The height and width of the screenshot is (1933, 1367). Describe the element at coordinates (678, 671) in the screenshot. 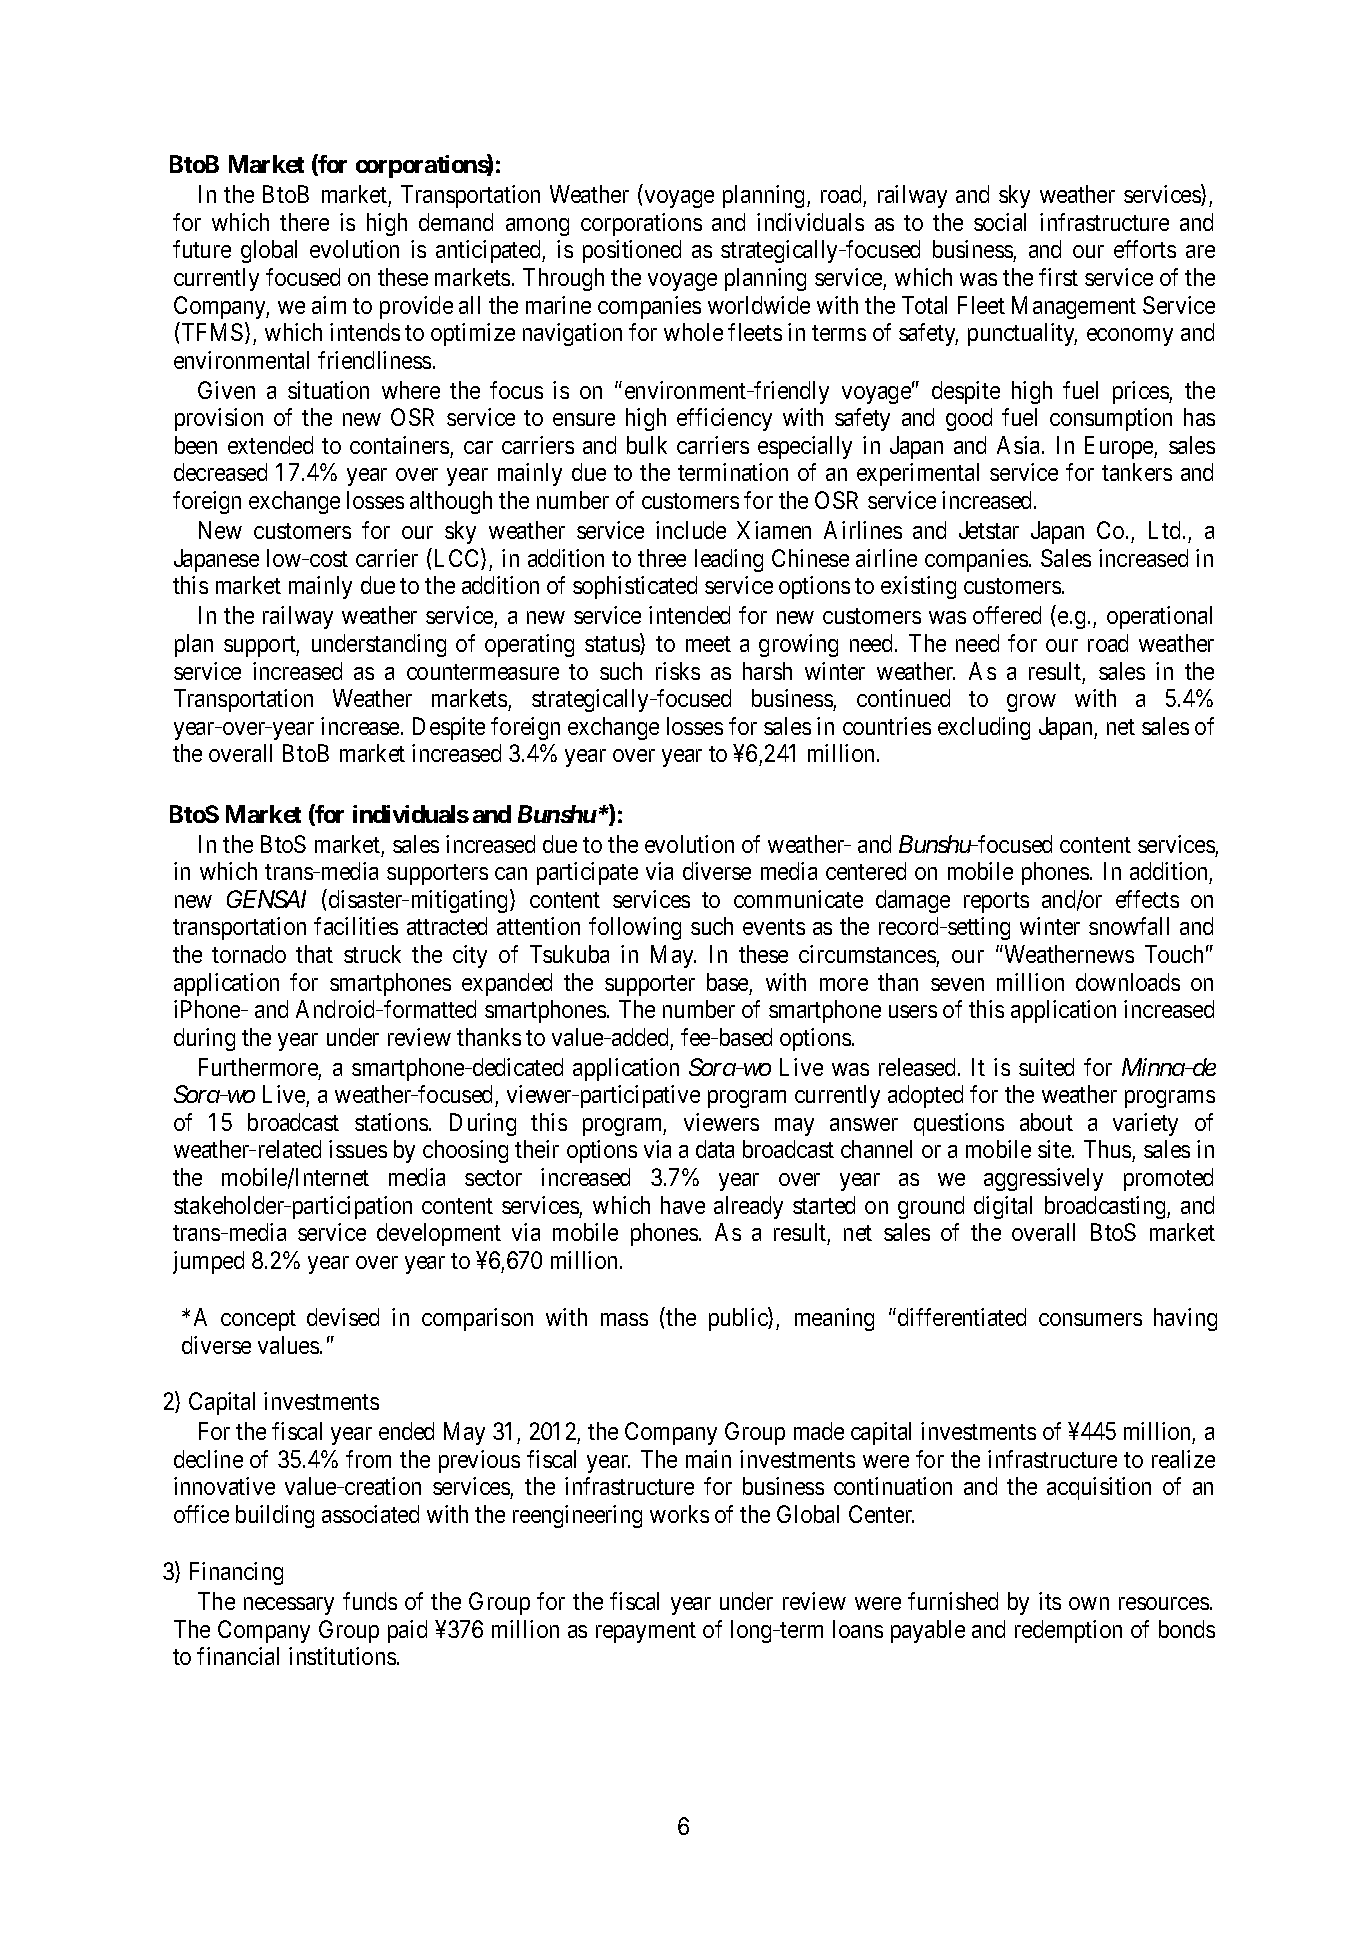

I see `risks` at that location.
